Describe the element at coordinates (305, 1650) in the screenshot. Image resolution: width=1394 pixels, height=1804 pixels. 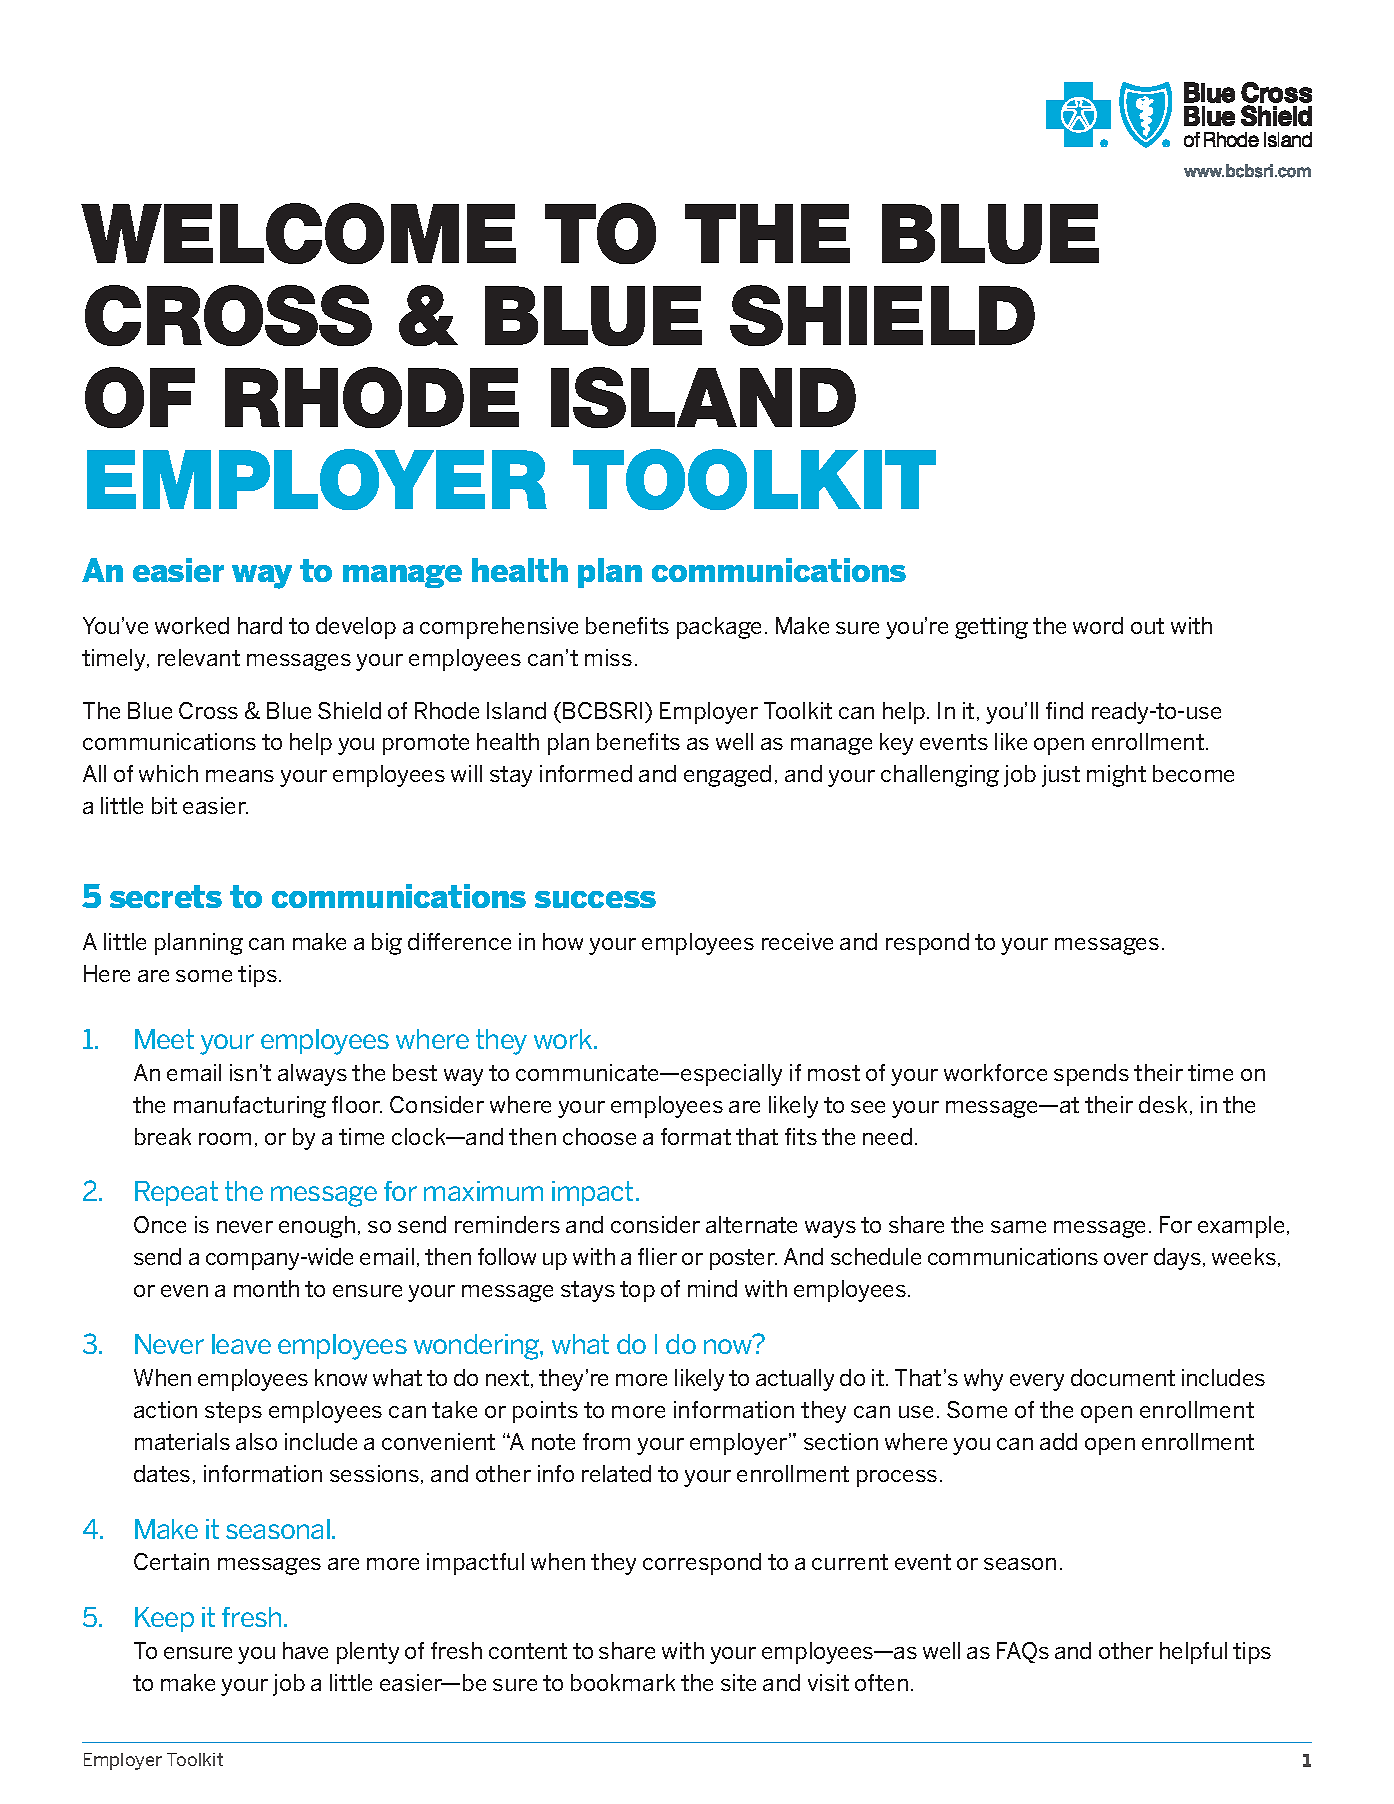
I see `have` at that location.
